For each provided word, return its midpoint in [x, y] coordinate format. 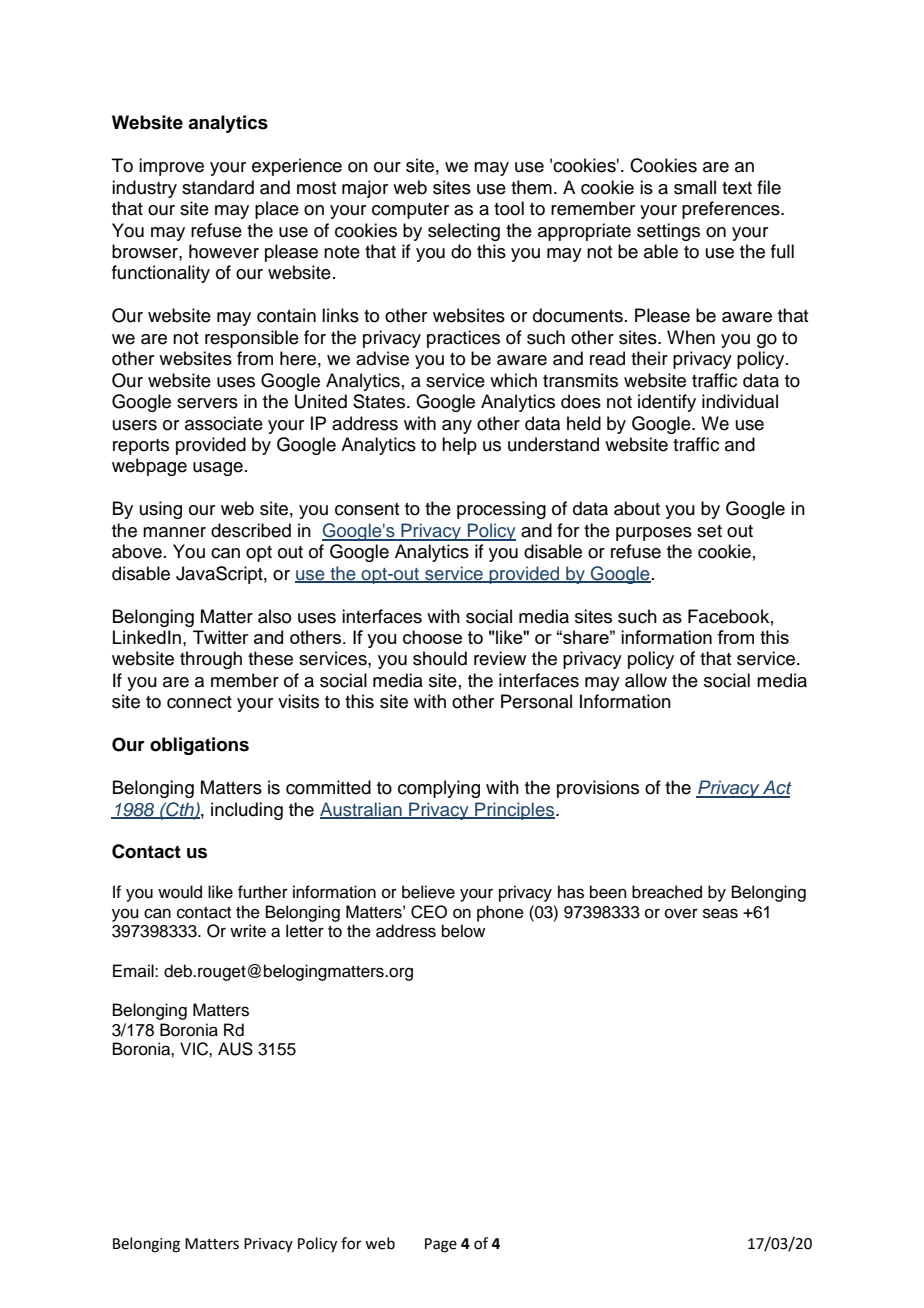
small [695, 187]
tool [509, 208]
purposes [654, 534]
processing [501, 510]
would [180, 892]
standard [218, 187]
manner [174, 532]
